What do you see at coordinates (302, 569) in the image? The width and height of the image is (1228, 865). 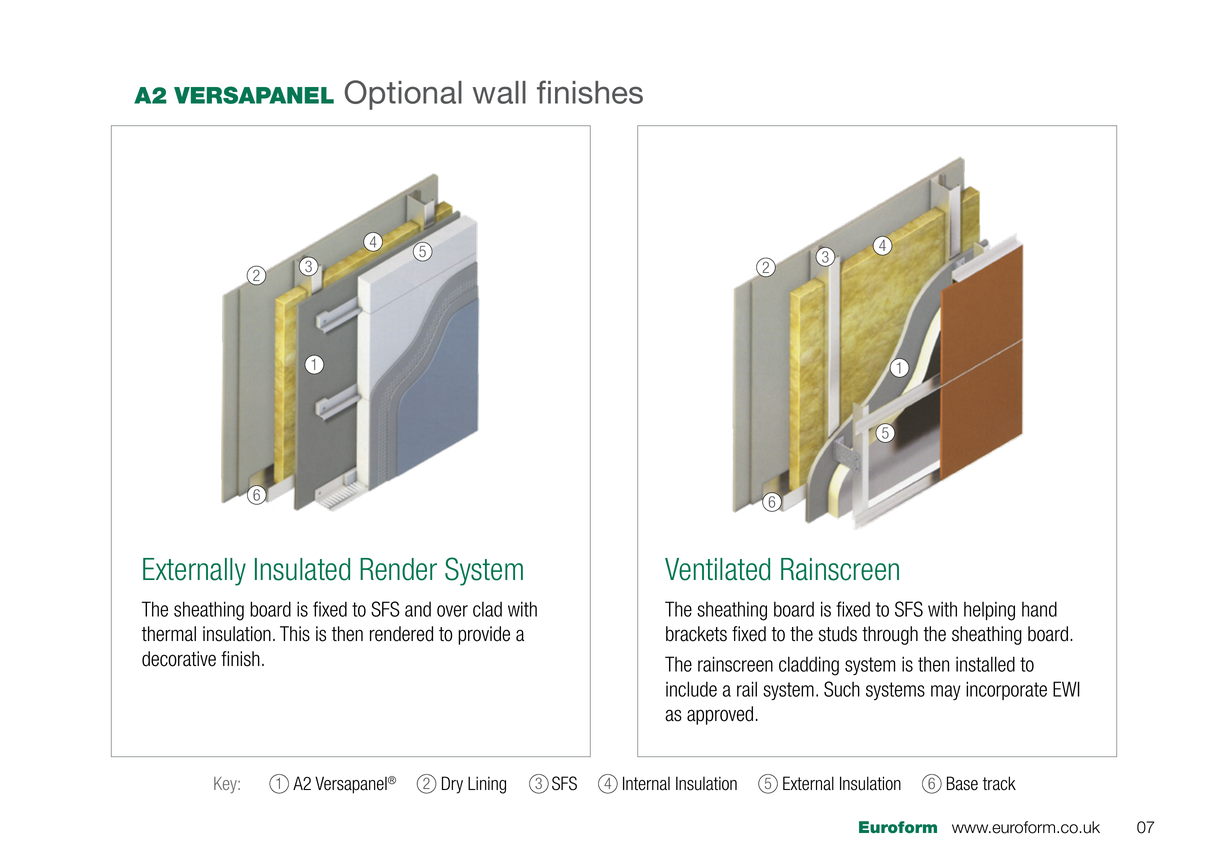 I see `Insulated` at bounding box center [302, 569].
